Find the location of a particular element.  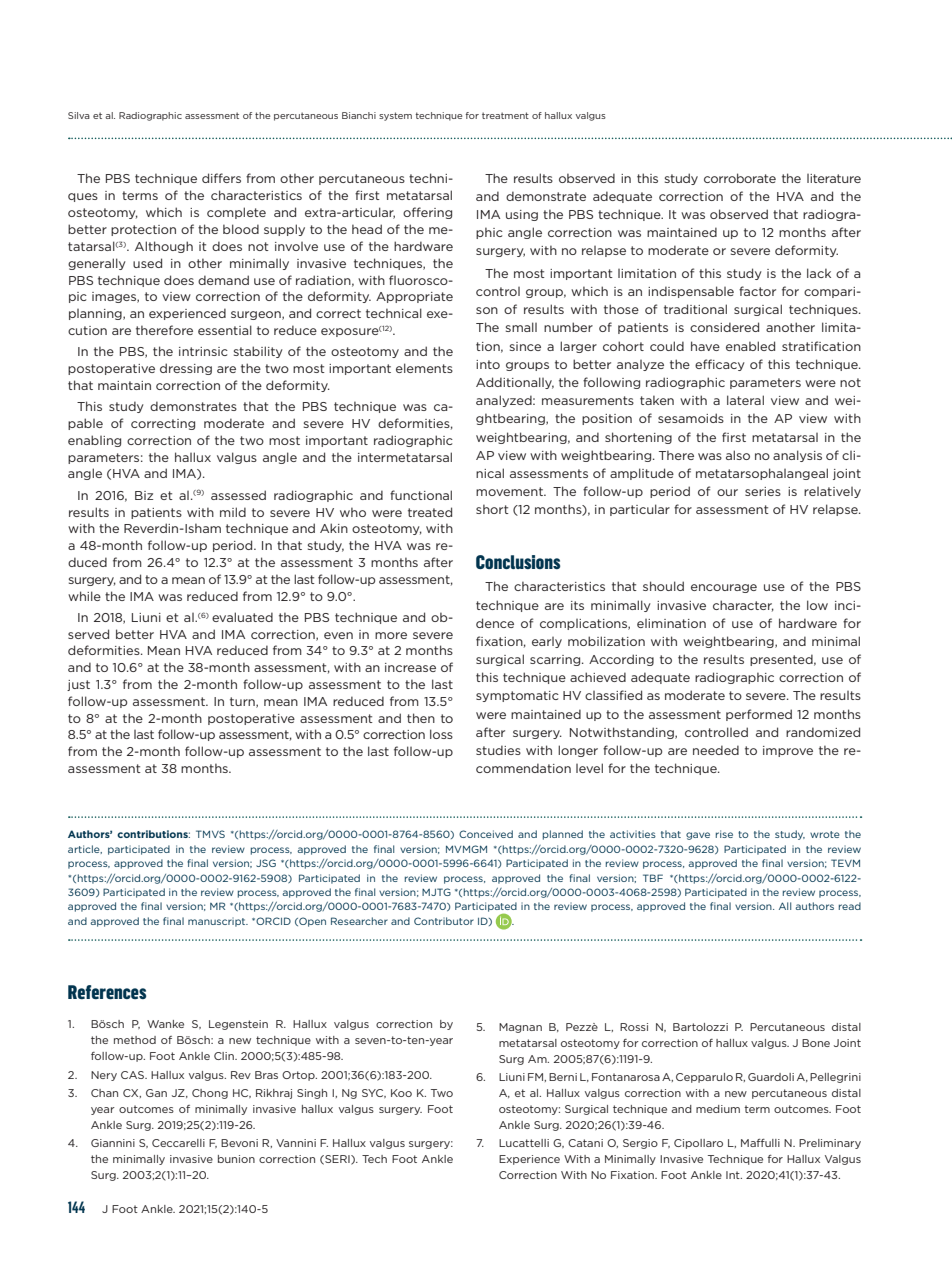

Biz is located at coordinates (144, 495).
